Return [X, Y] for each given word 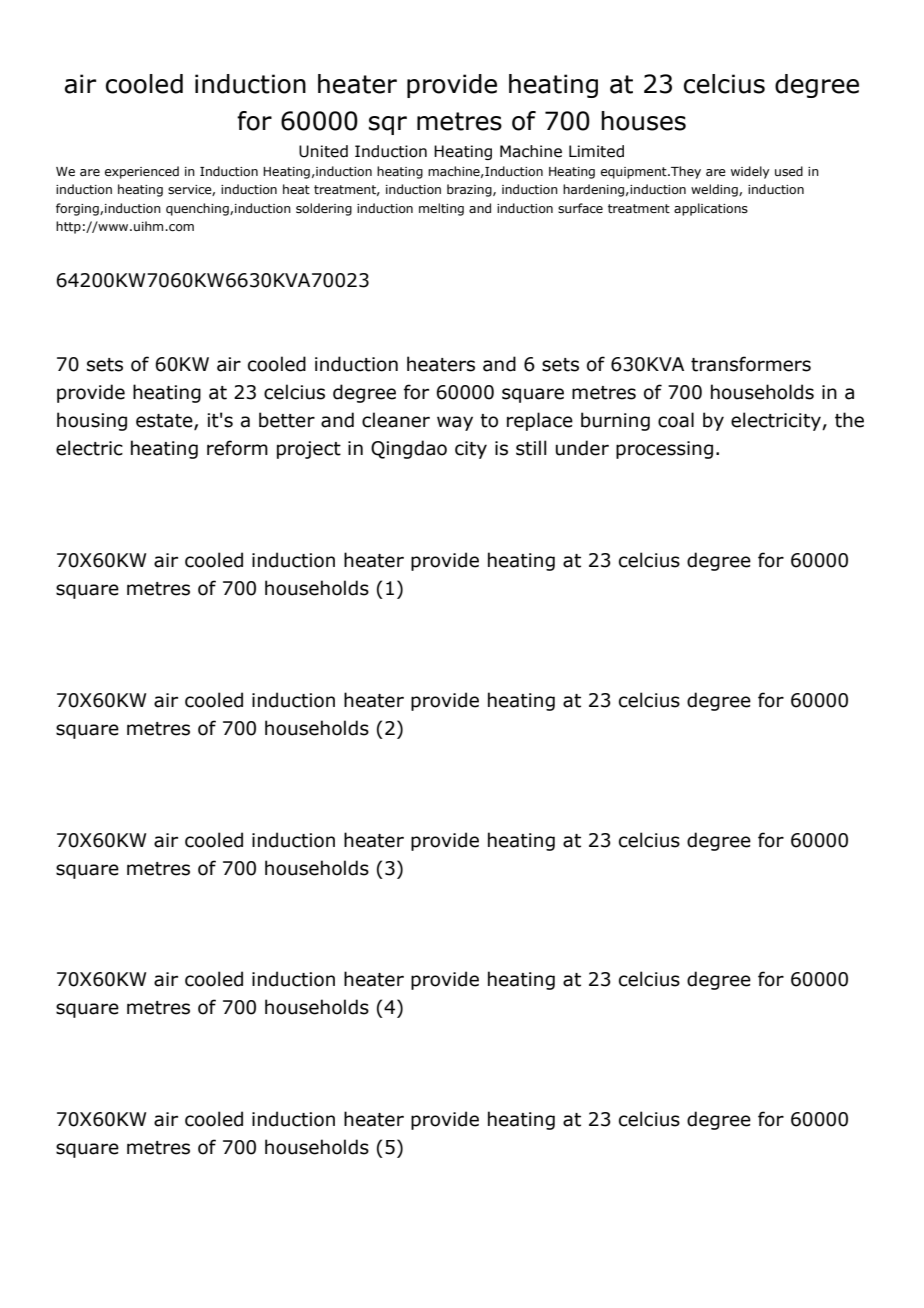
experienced [142, 172]
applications [711, 209]
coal [676, 420]
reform [237, 448]
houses [643, 121]
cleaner [396, 420]
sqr [388, 125]
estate [165, 422]
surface [580, 208]
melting [441, 209]
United [323, 151]
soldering [324, 209]
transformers [751, 364]
